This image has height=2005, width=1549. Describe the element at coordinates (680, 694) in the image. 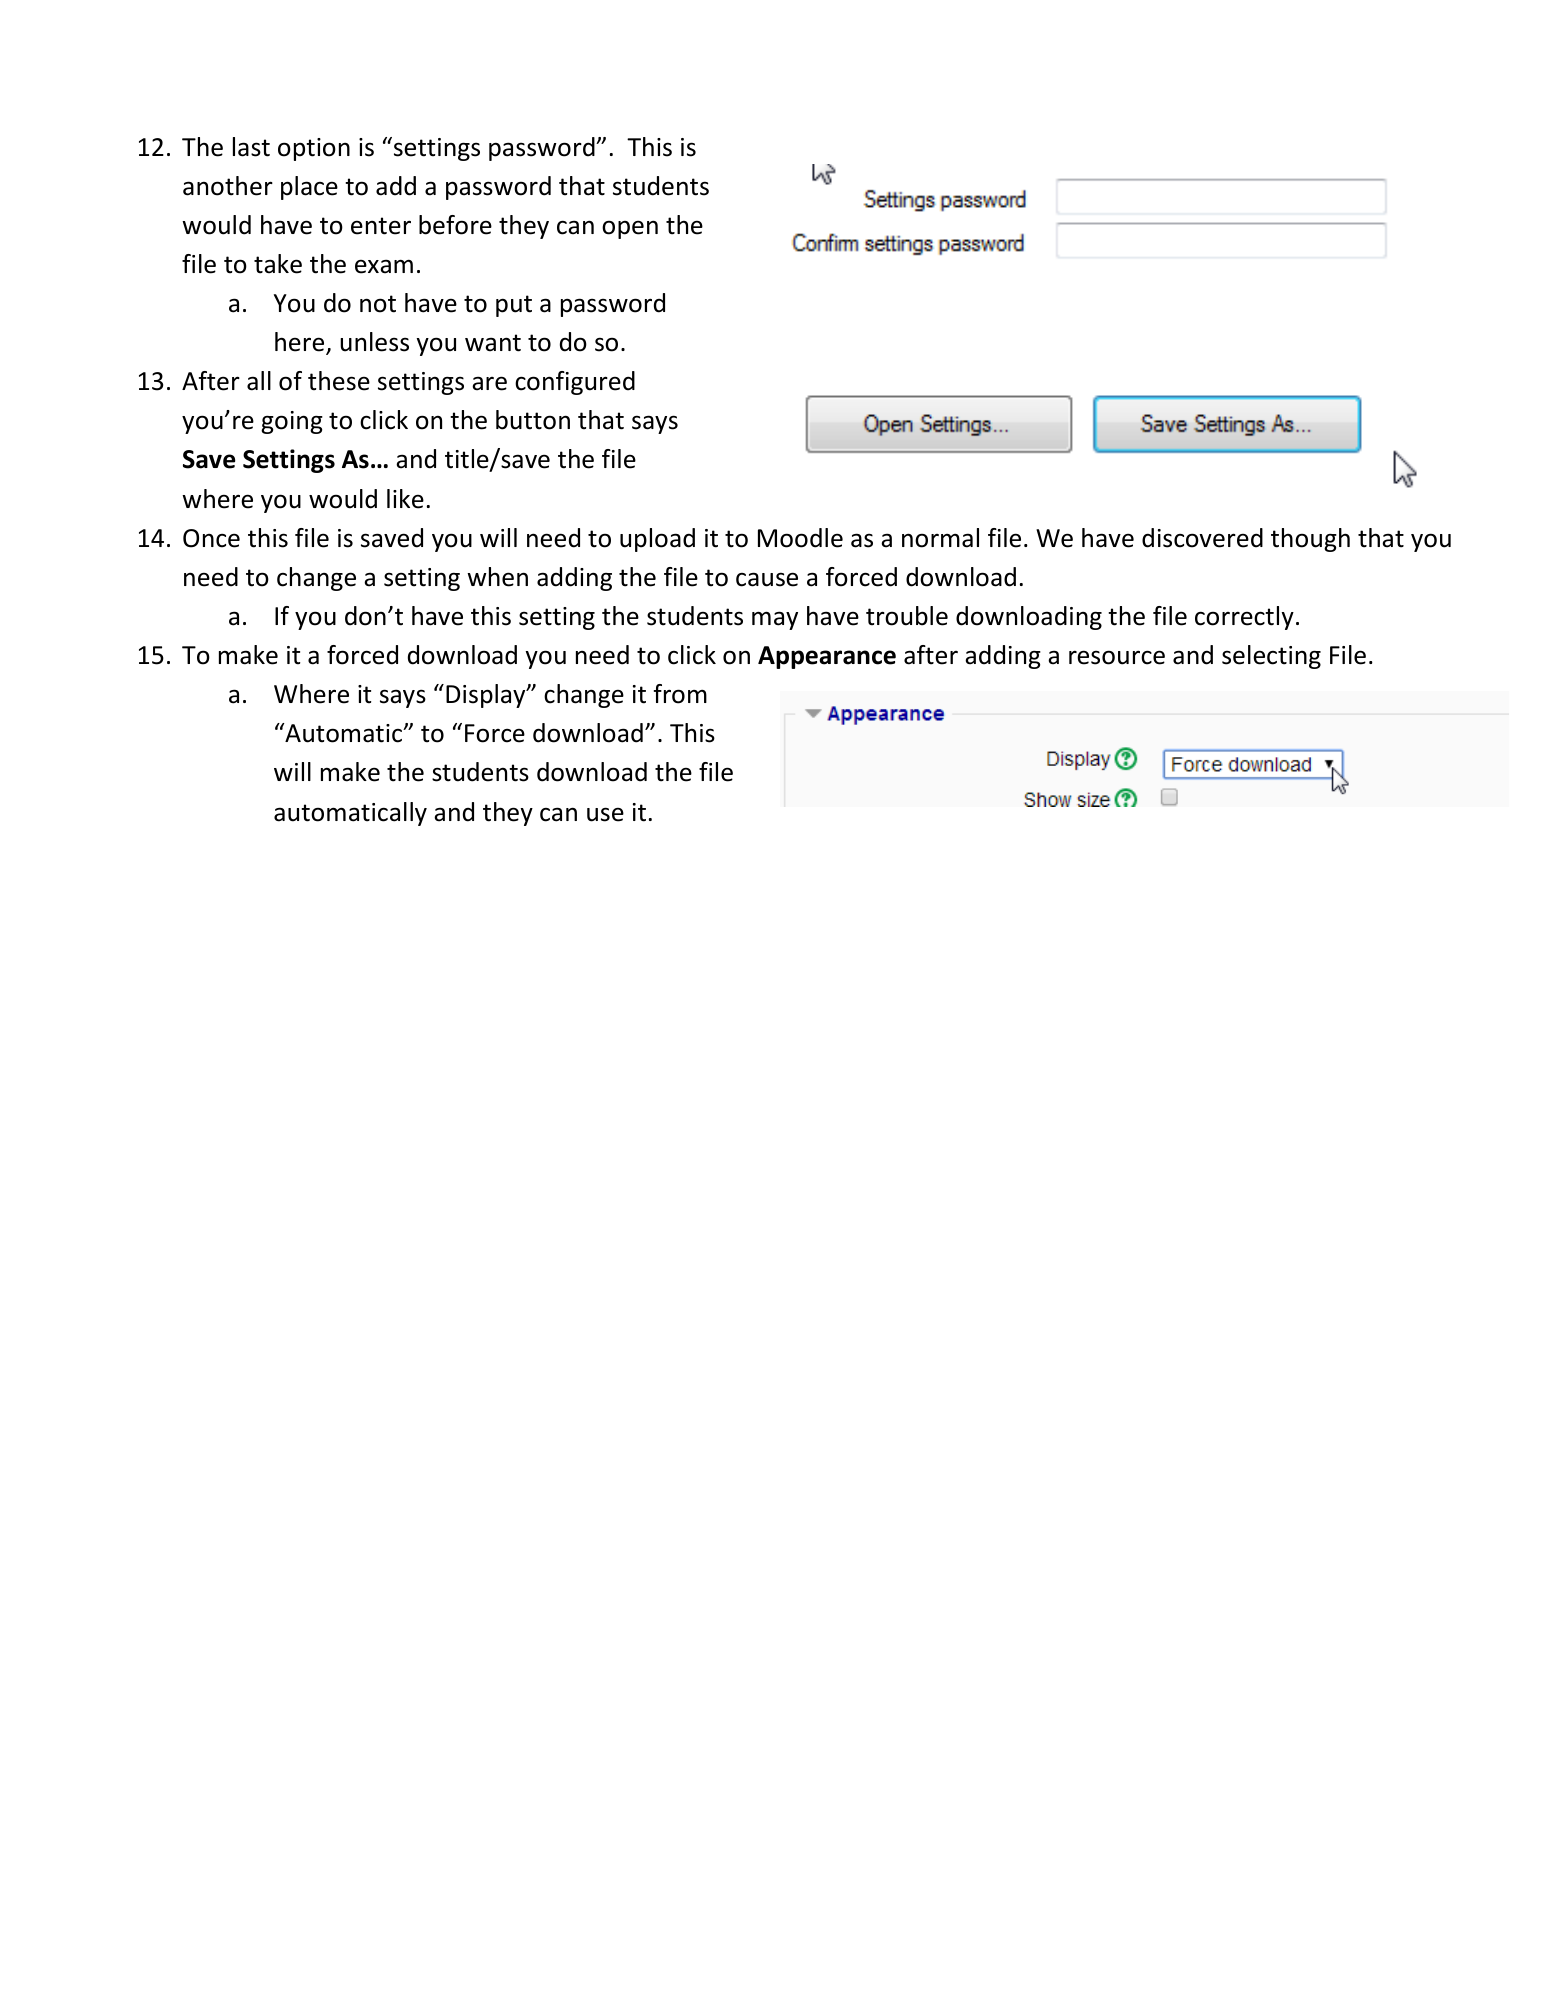

I see `from` at that location.
